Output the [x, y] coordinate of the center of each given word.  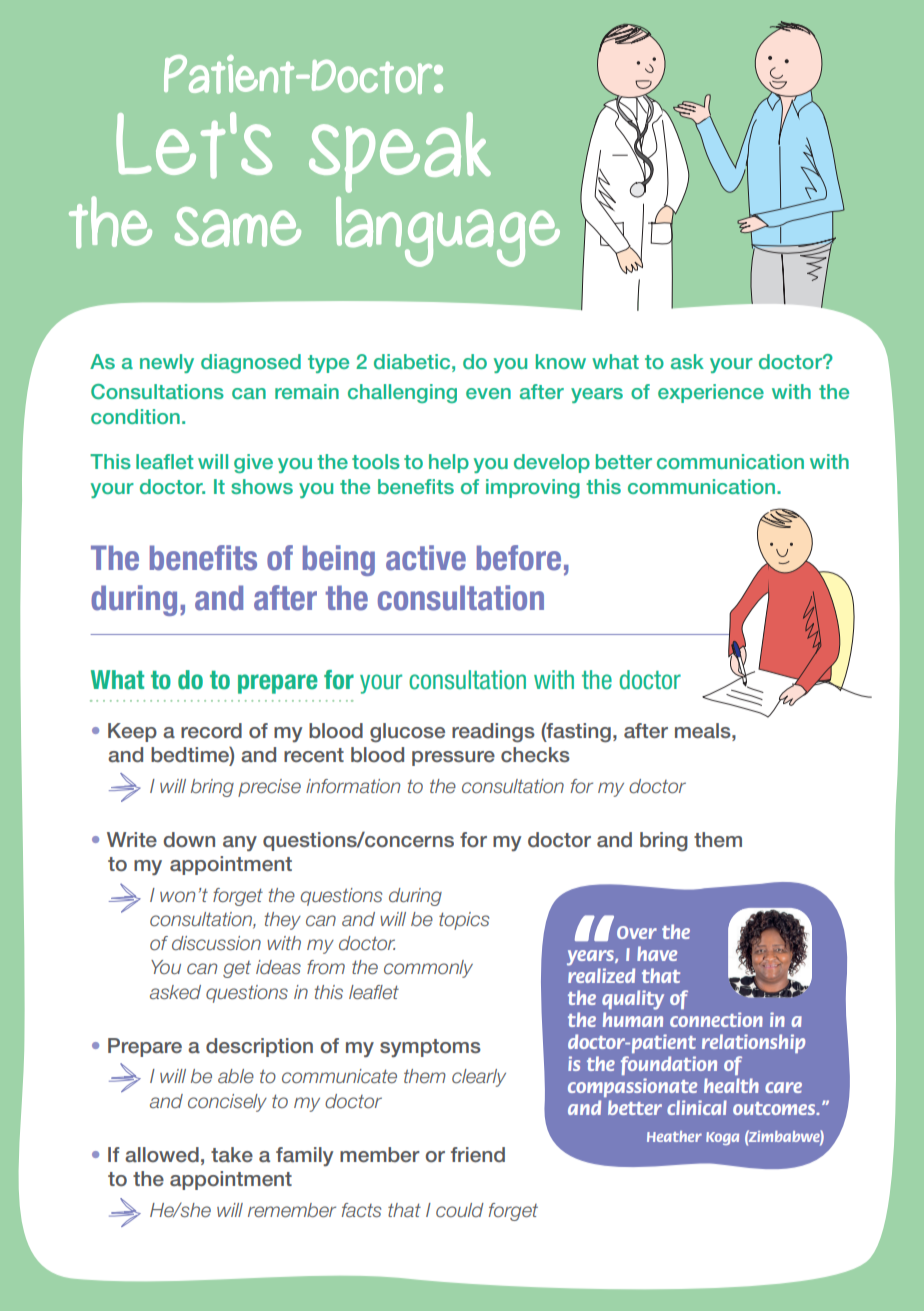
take [232, 1154]
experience [711, 393]
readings [493, 733]
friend [478, 1155]
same [238, 227]
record [211, 731]
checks [535, 755]
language [448, 232]
